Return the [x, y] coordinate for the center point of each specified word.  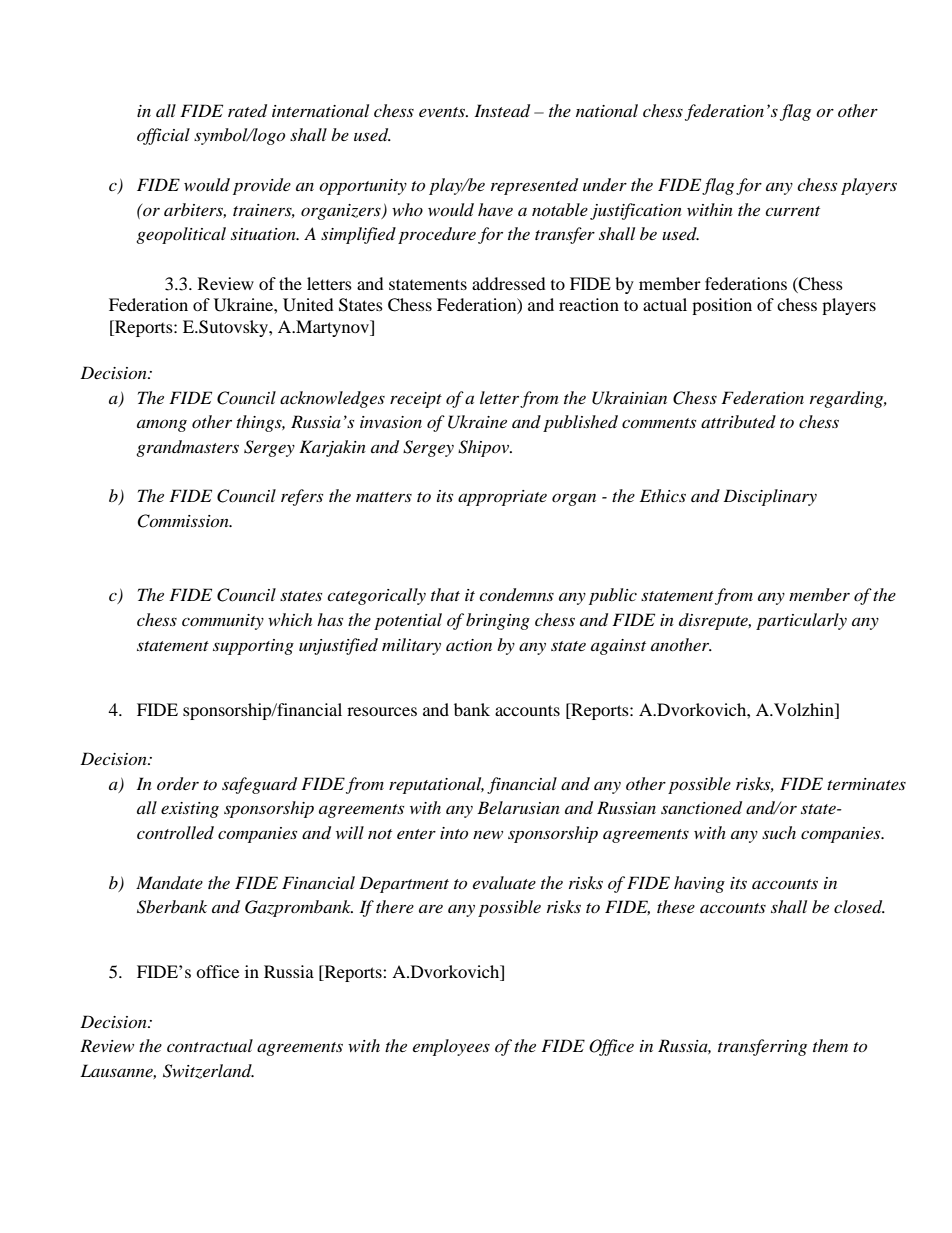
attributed [738, 421]
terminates [866, 784]
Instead [502, 111]
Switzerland [208, 1071]
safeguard [259, 785]
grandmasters [187, 448]
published [580, 423]
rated [247, 111]
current [792, 211]
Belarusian [518, 807]
